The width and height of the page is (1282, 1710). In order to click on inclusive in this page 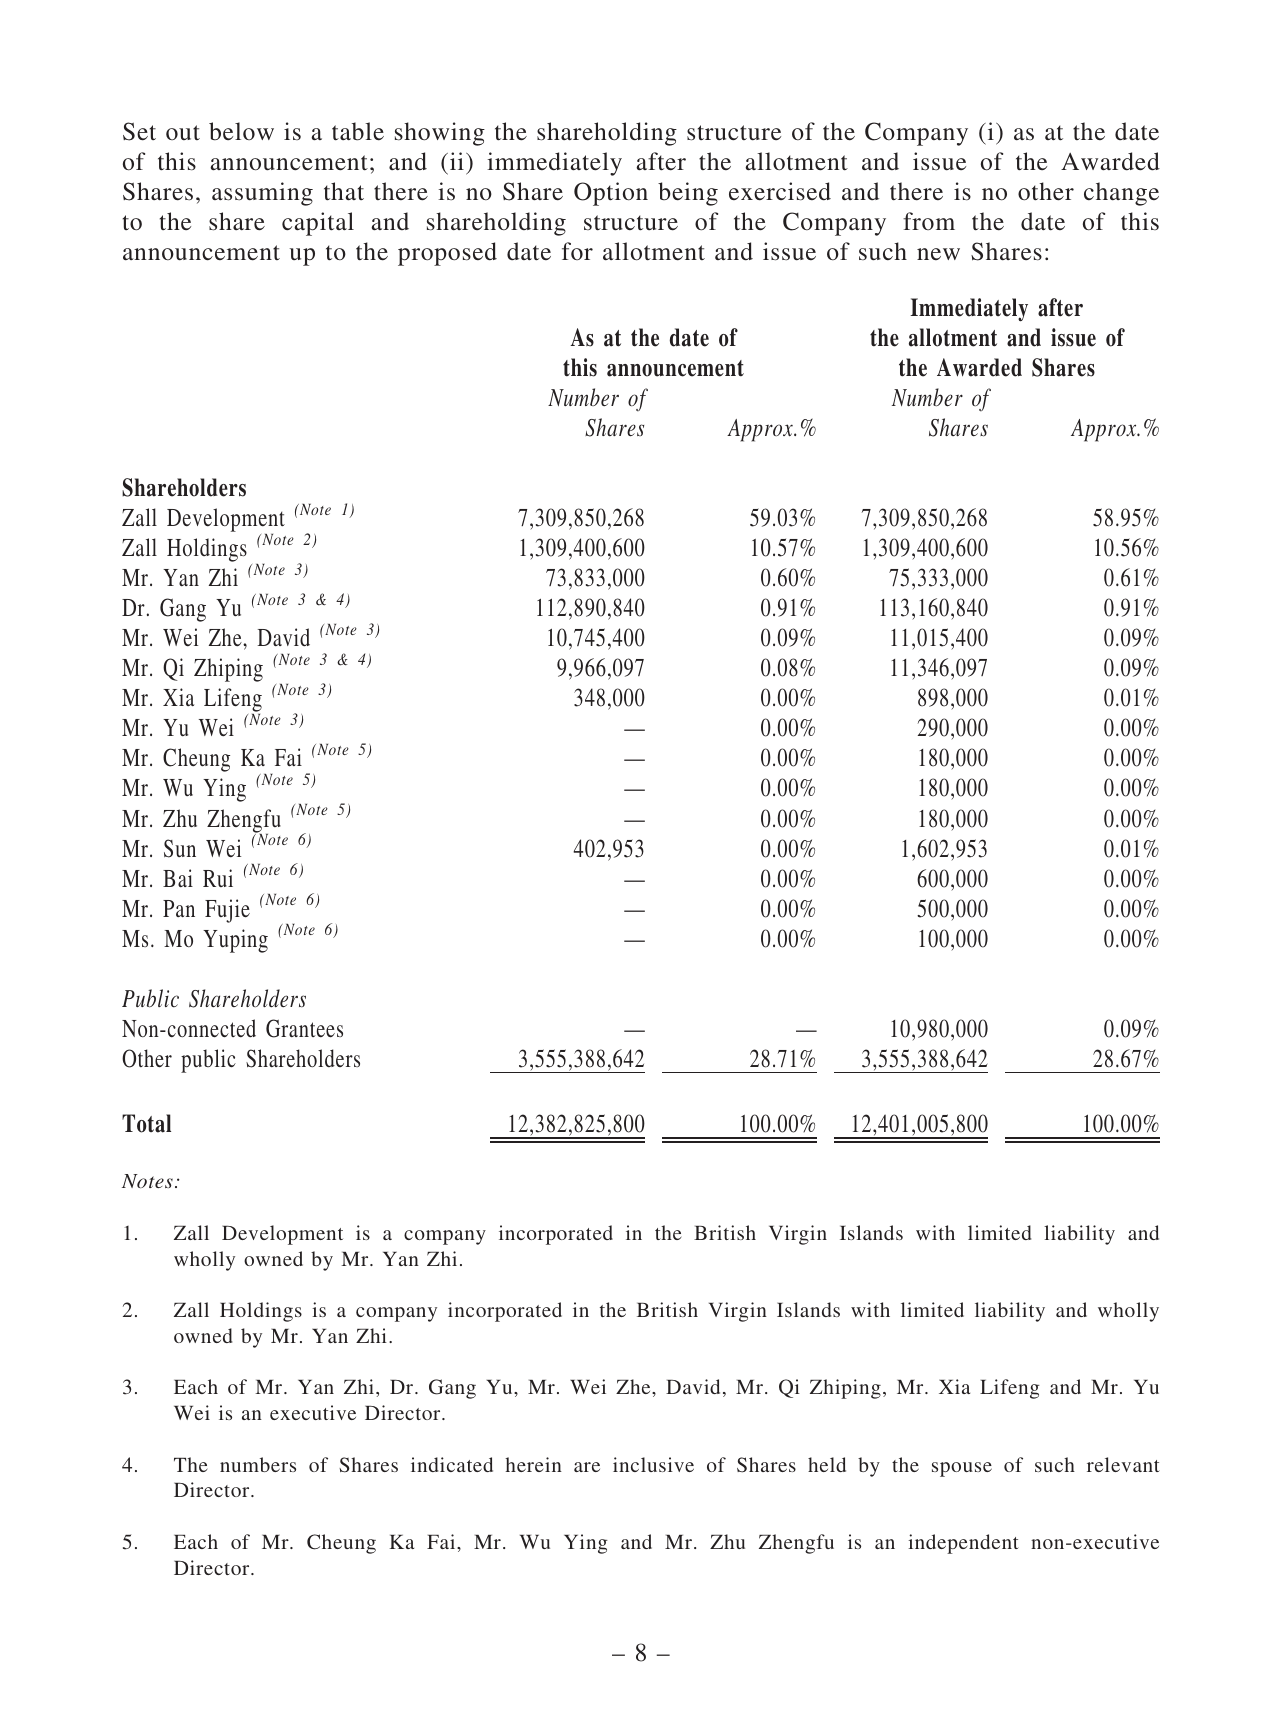, I will do `click(653, 1464)`.
